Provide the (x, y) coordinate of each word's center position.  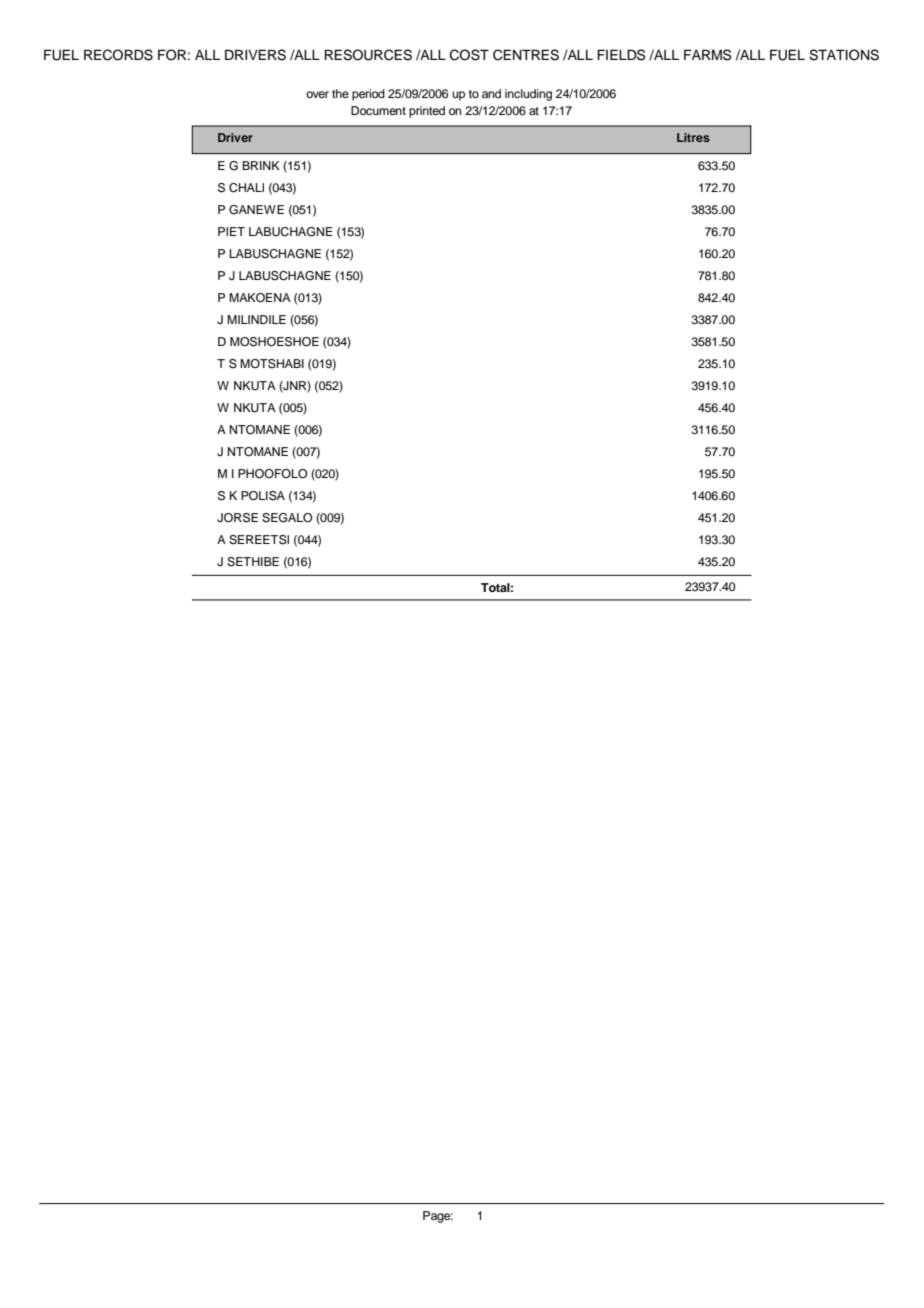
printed (427, 112)
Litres (693, 137)
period (368, 95)
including (528, 95)
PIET (231, 231)
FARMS (708, 55)
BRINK (261, 165)
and (491, 93)
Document (378, 110)
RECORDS (118, 55)
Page (438, 1217)
